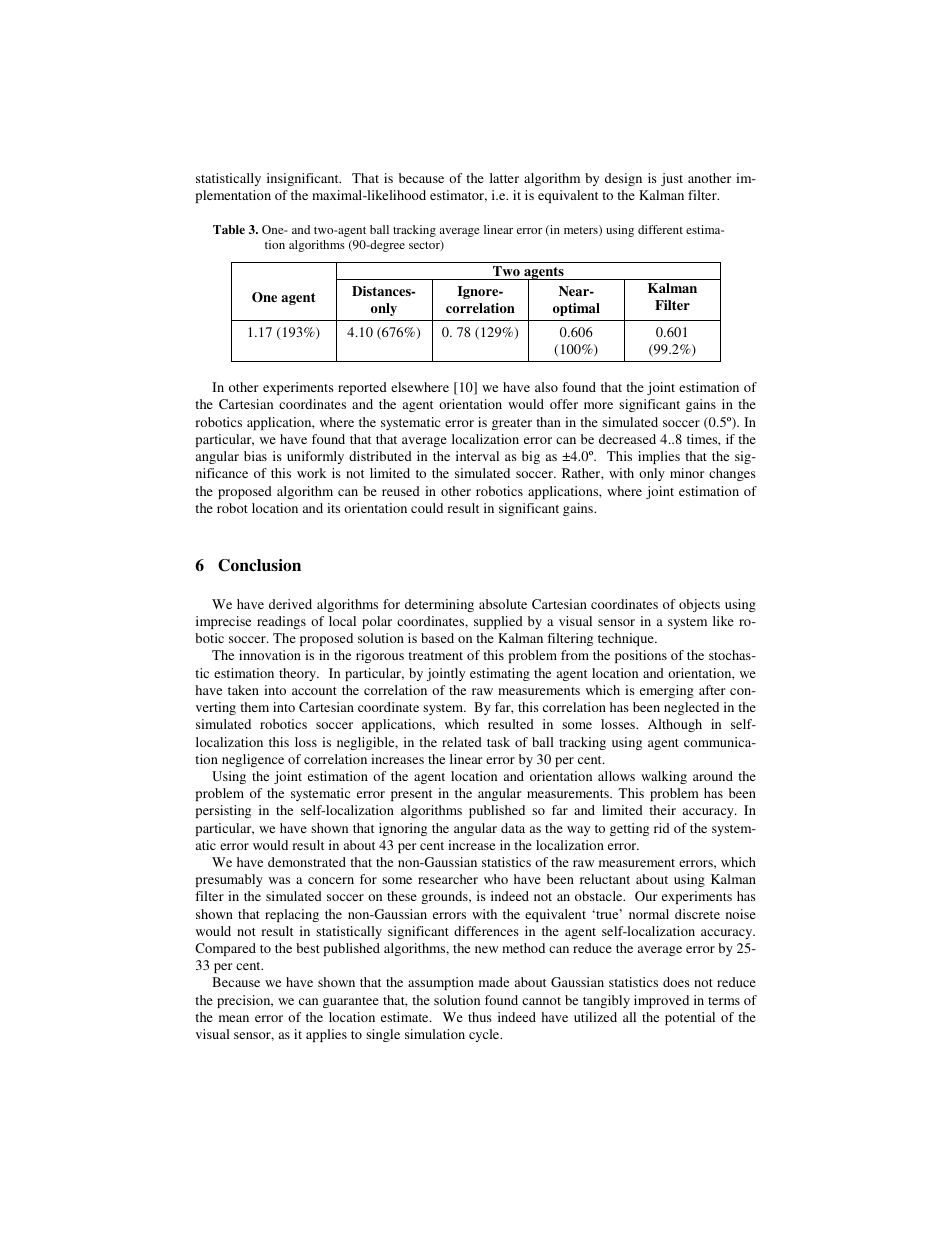 This screenshot has height=1233, width=952. Describe the element at coordinates (687, 473) in the screenshot. I see `minor` at that location.
